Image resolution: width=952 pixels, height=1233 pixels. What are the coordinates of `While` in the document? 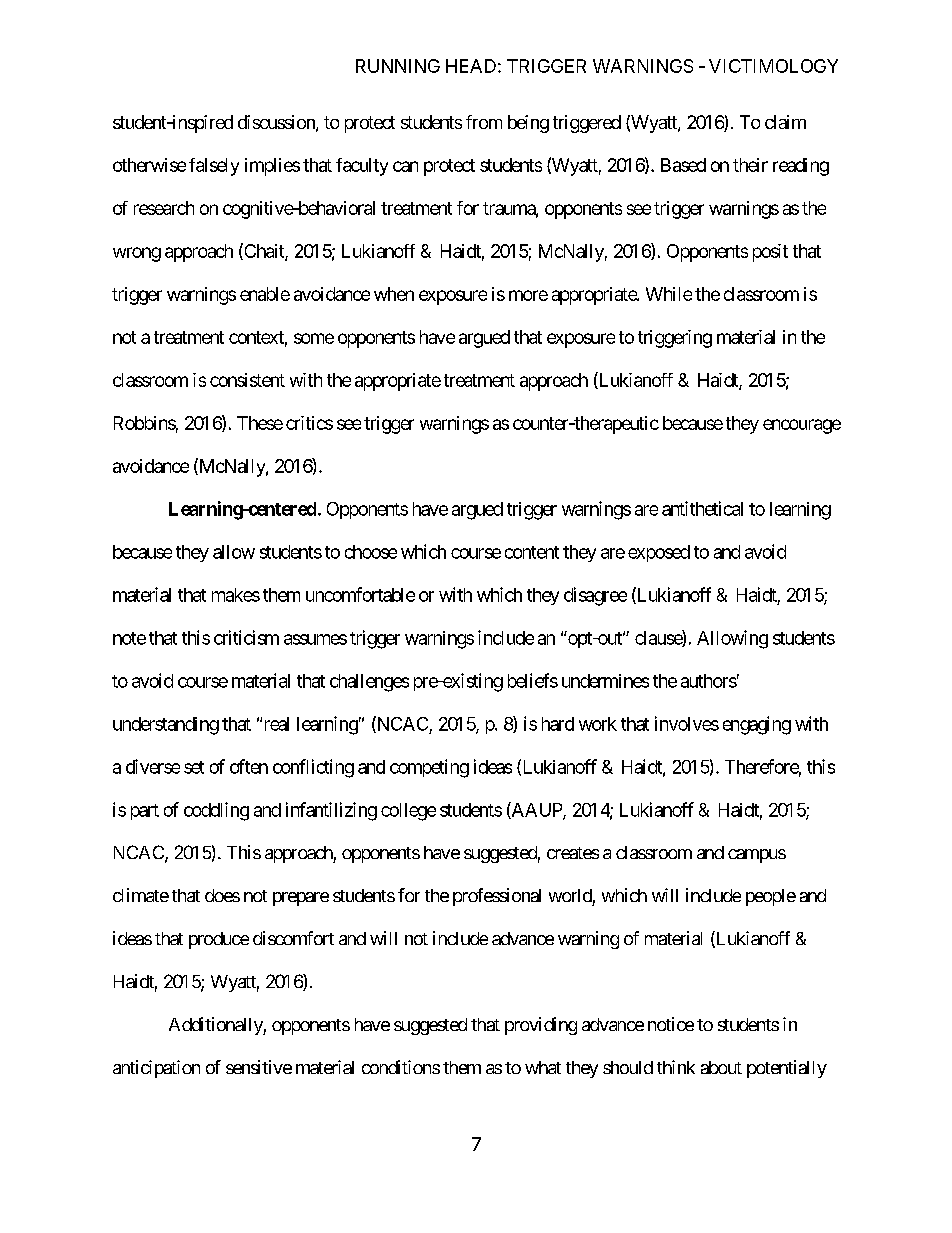 It's located at (669, 294).
